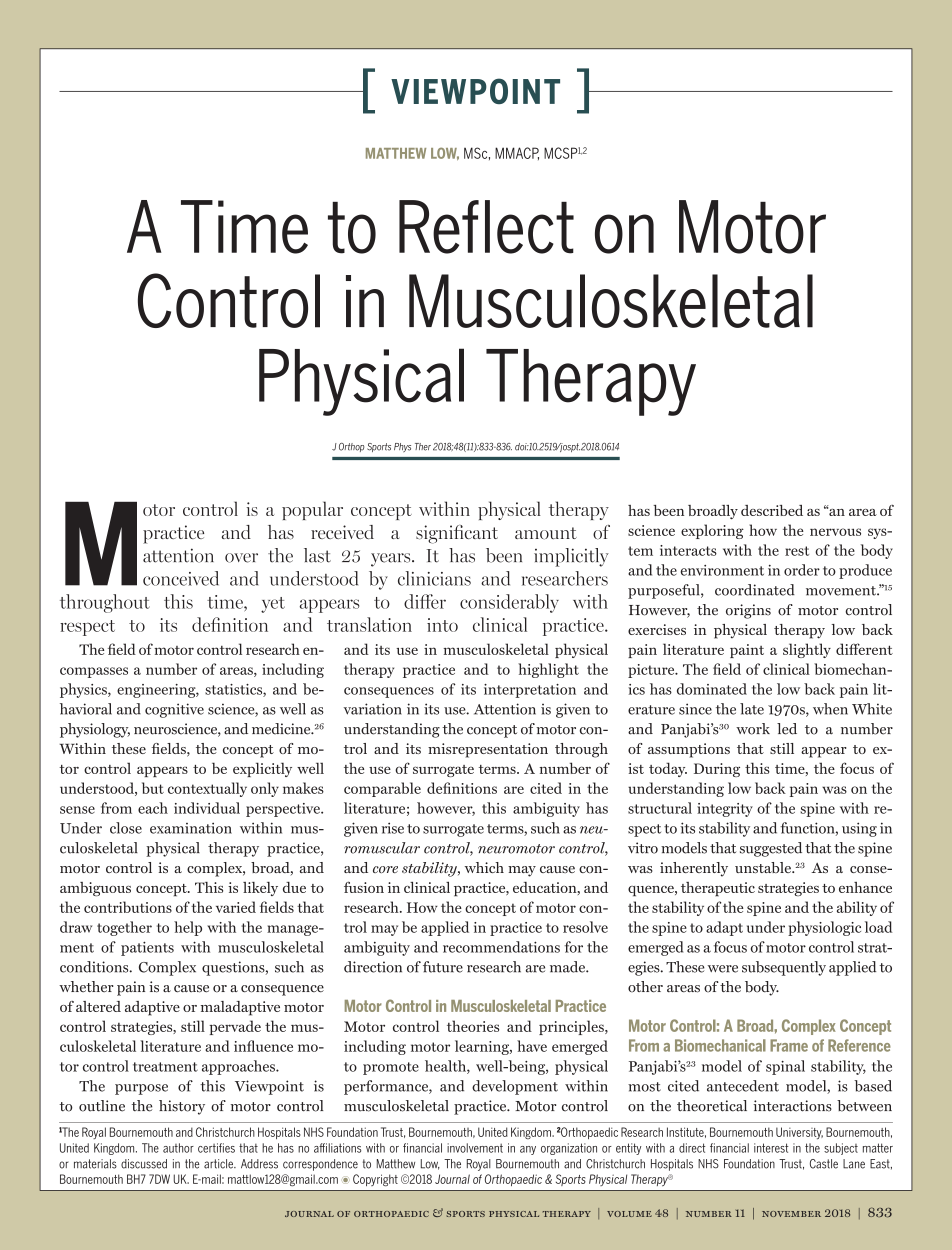 Image resolution: width=952 pixels, height=1250 pixels. Describe the element at coordinates (144, 1164) in the screenshot. I see `discussed` at that location.
